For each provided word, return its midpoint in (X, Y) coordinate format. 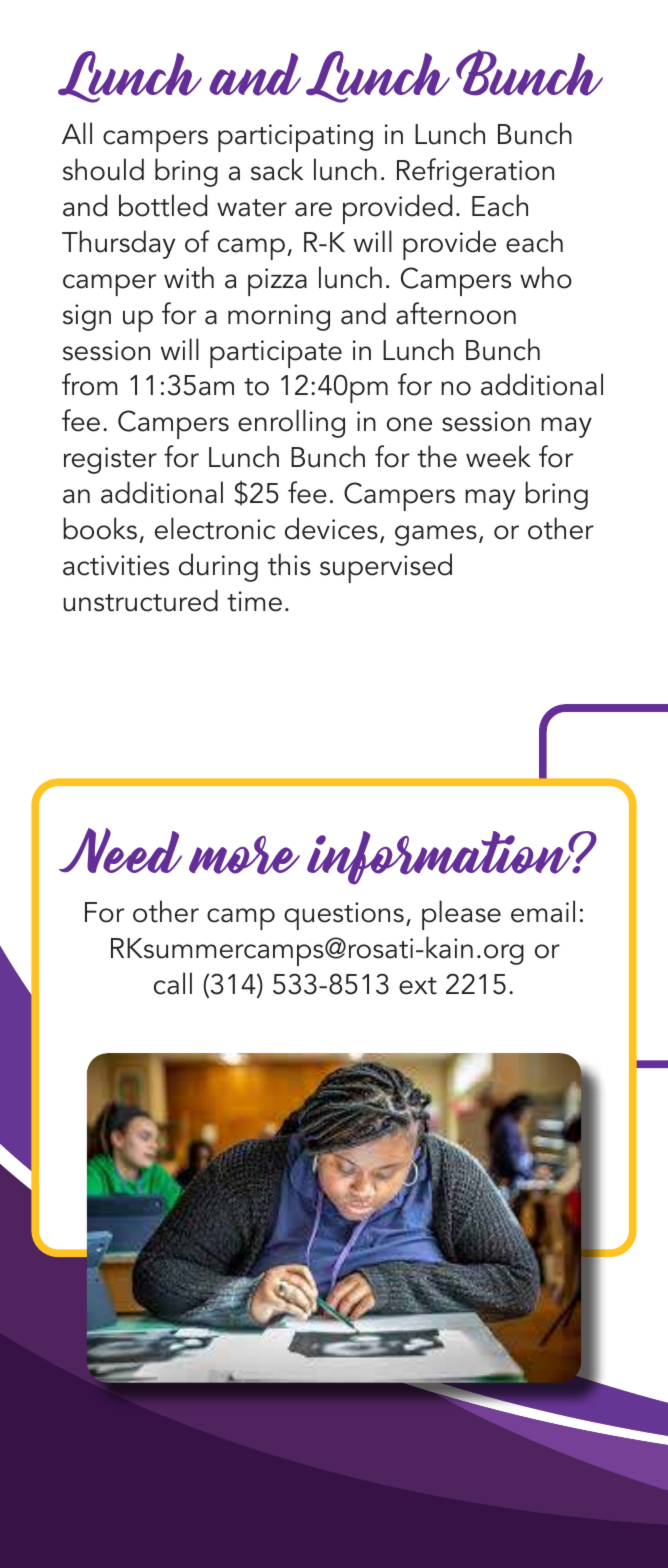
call (173, 983)
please (461, 915)
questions (344, 916)
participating (295, 138)
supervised (386, 568)
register (110, 460)
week (498, 456)
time (254, 601)
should (103, 169)
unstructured (140, 600)
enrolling (291, 423)
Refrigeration (475, 172)
